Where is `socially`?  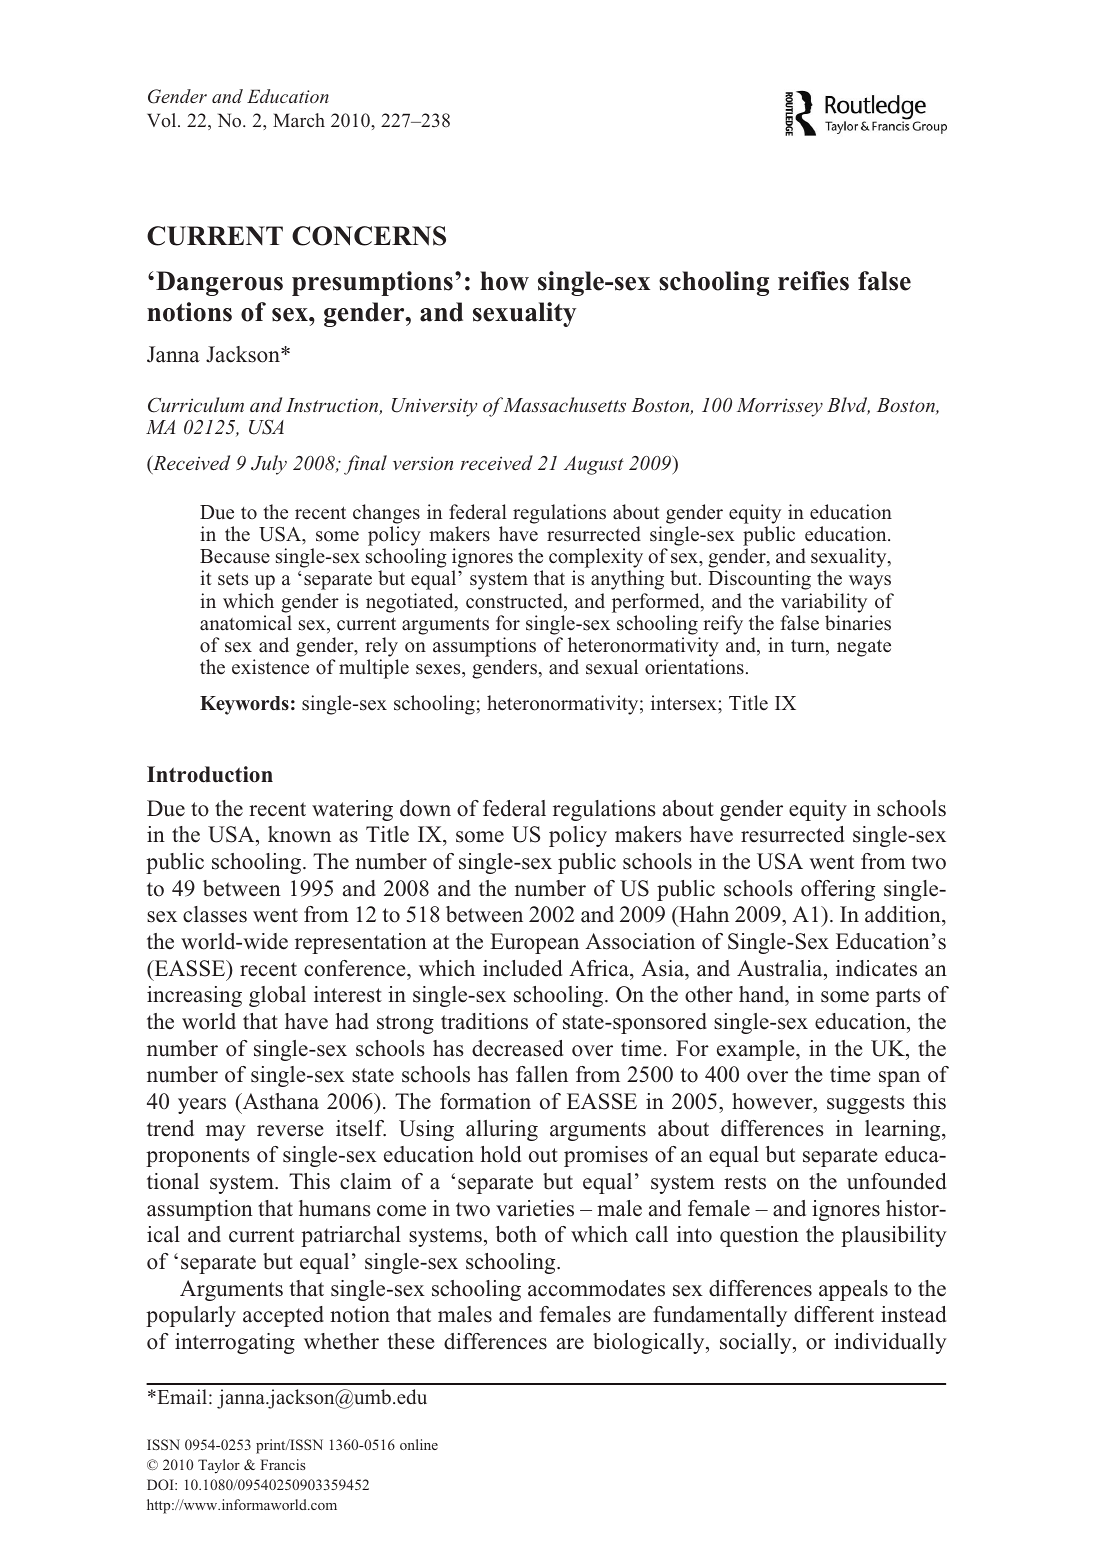
socially is located at coordinates (757, 1343).
